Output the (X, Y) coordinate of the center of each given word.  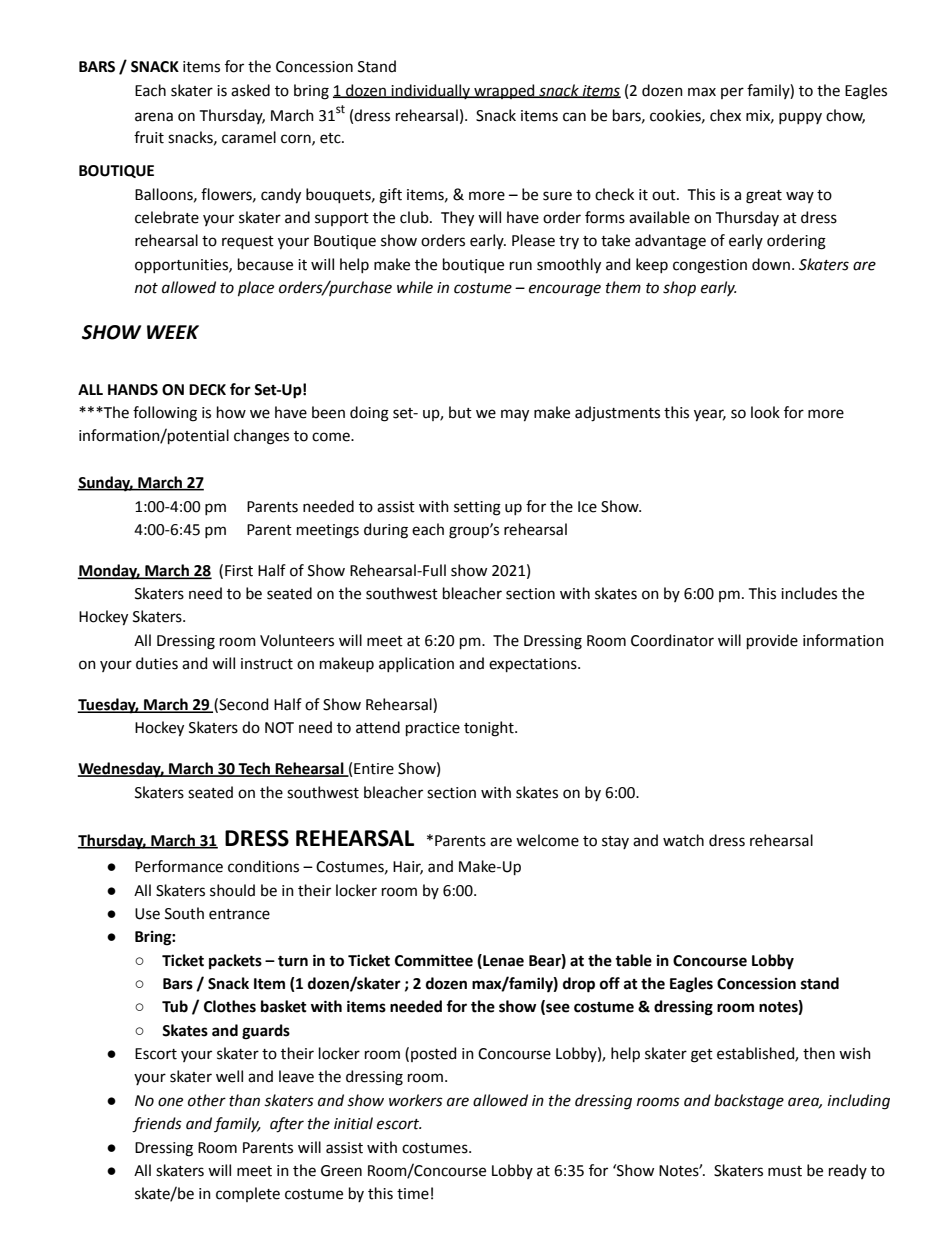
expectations (534, 665)
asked (250, 90)
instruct (267, 664)
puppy (800, 118)
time (413, 1194)
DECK (207, 390)
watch (683, 840)
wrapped (504, 91)
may (515, 415)
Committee (434, 960)
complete (248, 1194)
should (232, 890)
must (785, 1171)
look (765, 412)
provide (772, 641)
